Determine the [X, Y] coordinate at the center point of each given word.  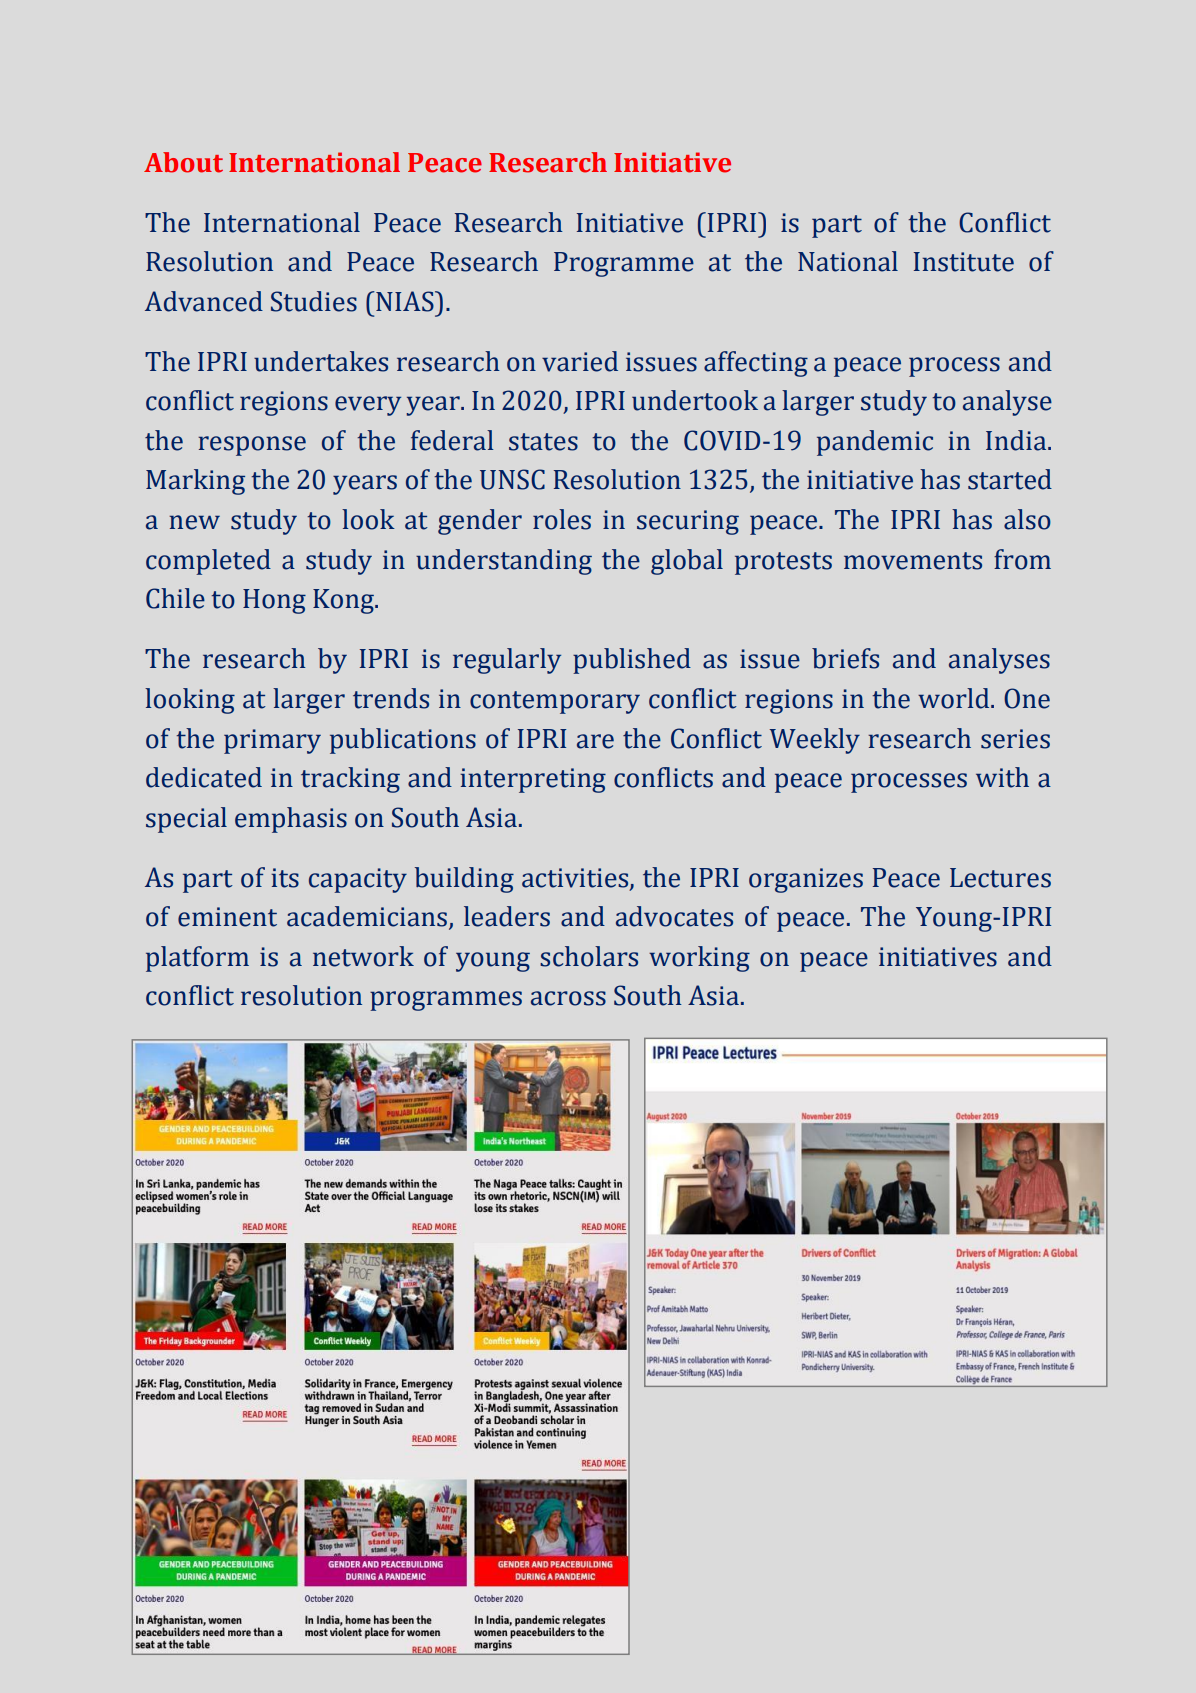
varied [580, 361]
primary [272, 741]
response [252, 446]
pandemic [875, 443]
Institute [964, 262]
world [955, 698]
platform [197, 959]
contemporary [555, 702]
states [543, 442]
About [183, 162]
